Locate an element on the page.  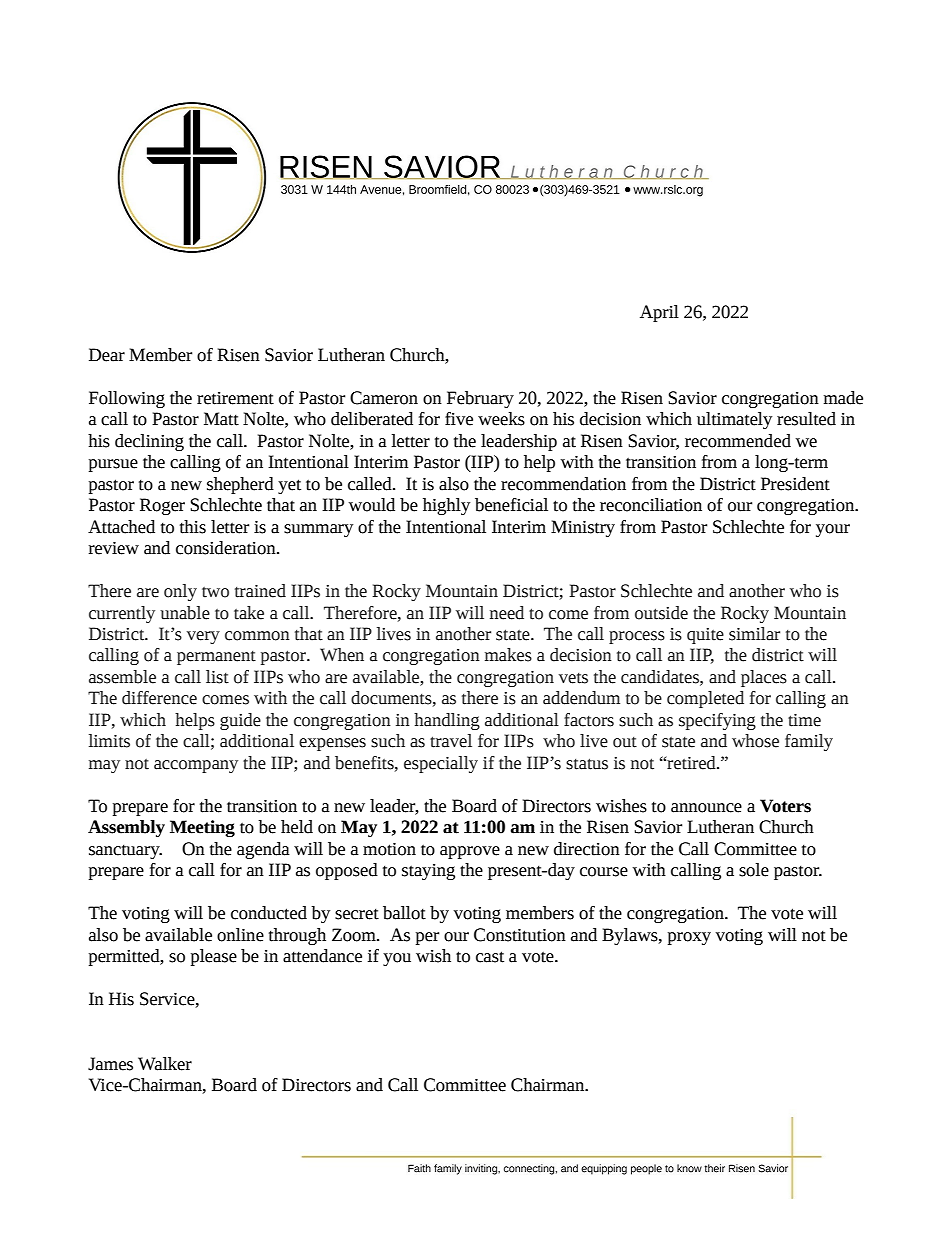
April is located at coordinates (659, 313).
